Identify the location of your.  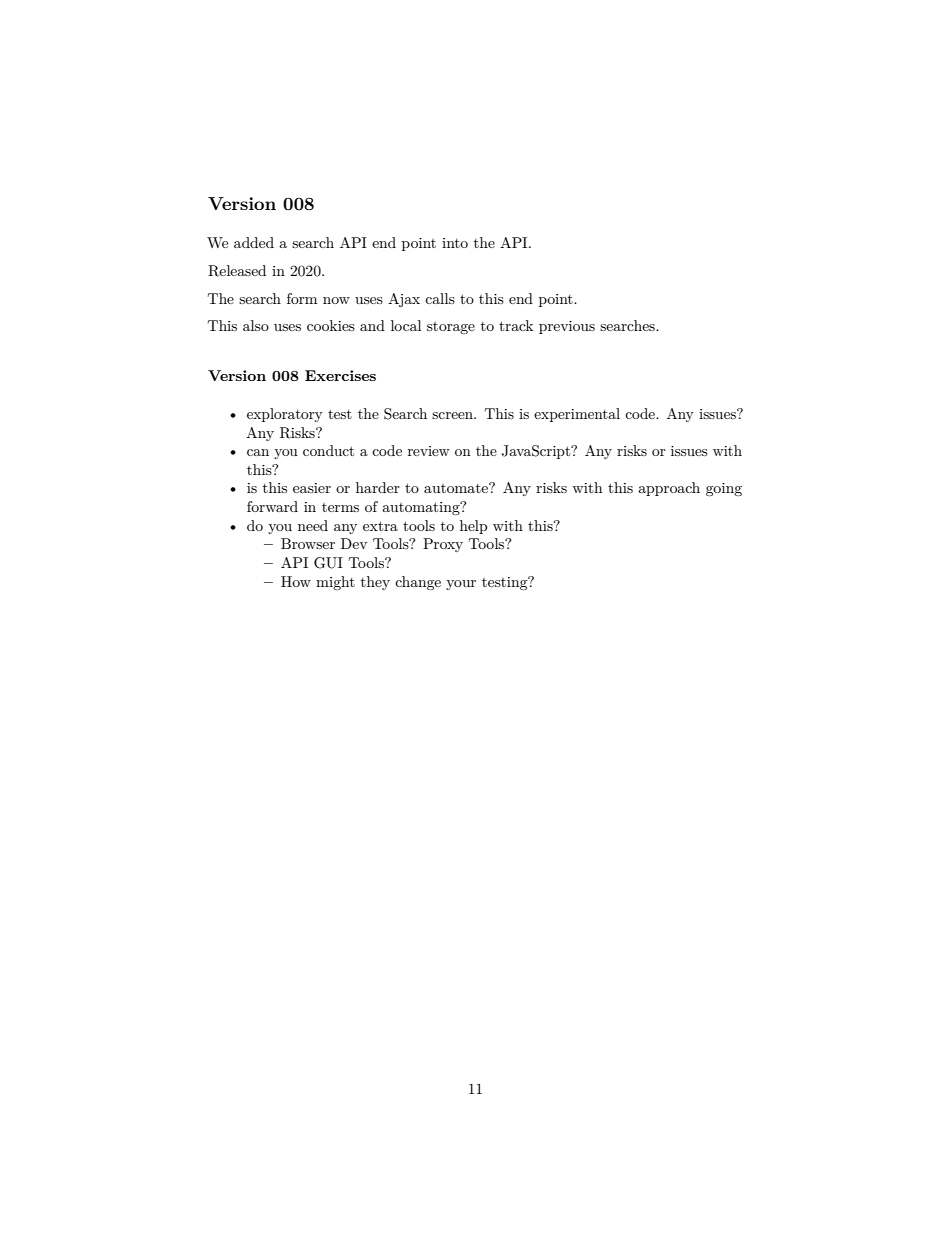
(461, 585).
